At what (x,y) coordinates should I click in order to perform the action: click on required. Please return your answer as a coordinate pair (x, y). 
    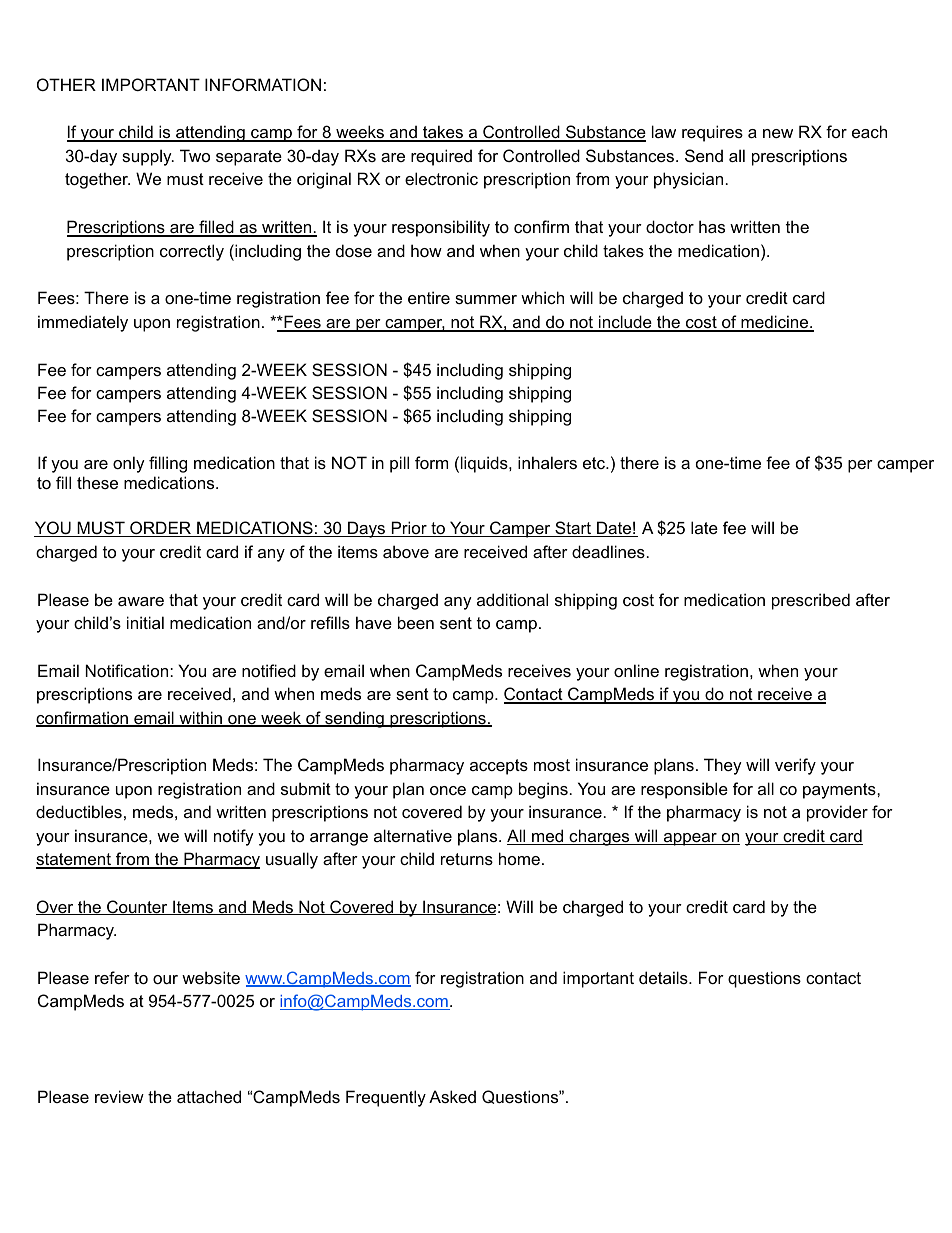
    Looking at the image, I should click on (441, 157).
